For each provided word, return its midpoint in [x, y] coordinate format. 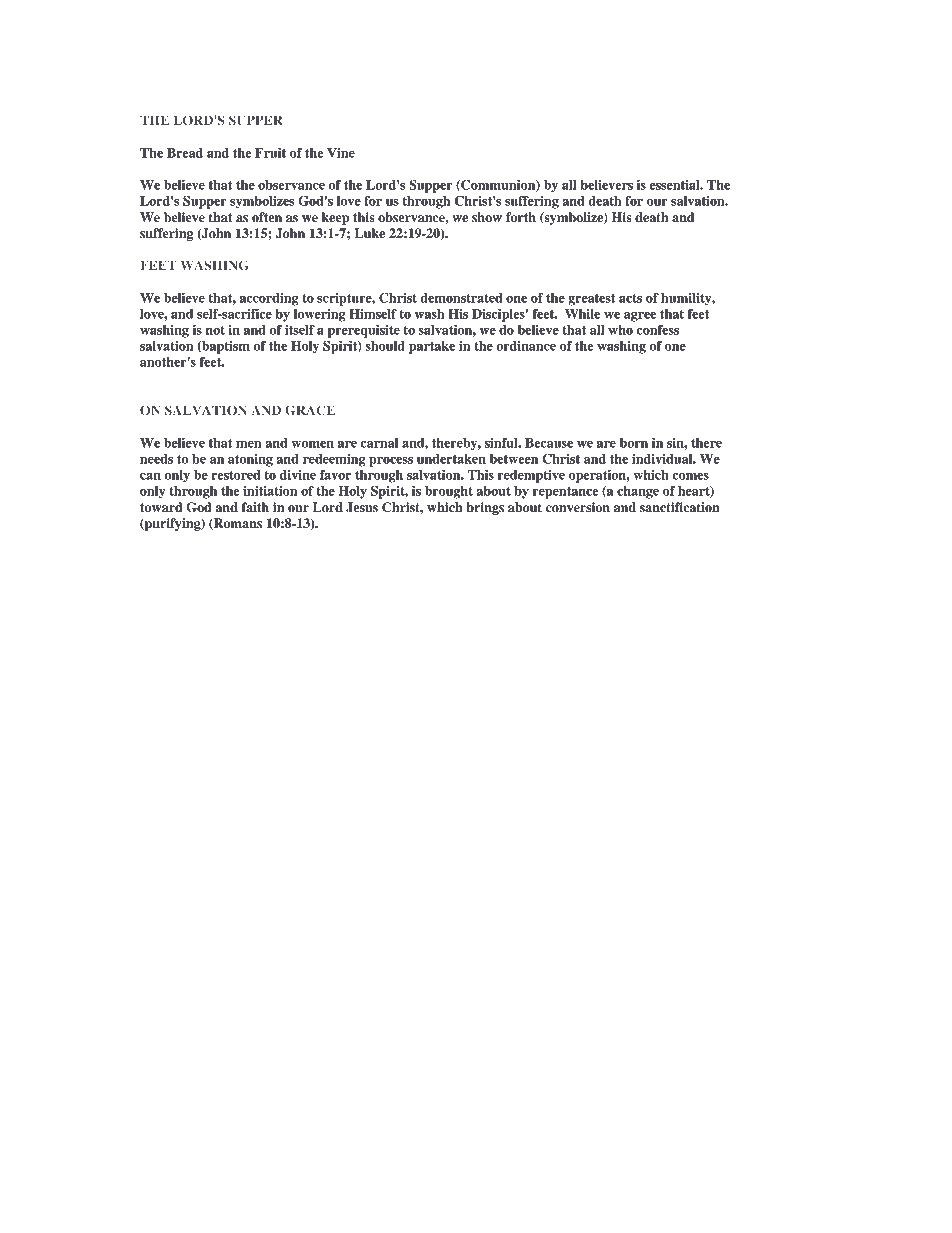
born [634, 443]
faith [255, 507]
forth [521, 217]
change [638, 492]
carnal [379, 443]
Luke [369, 233]
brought [449, 492]
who [620, 330]
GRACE [310, 410]
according [269, 299]
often [267, 217]
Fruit [270, 153]
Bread [185, 153]
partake [432, 347]
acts [630, 298]
